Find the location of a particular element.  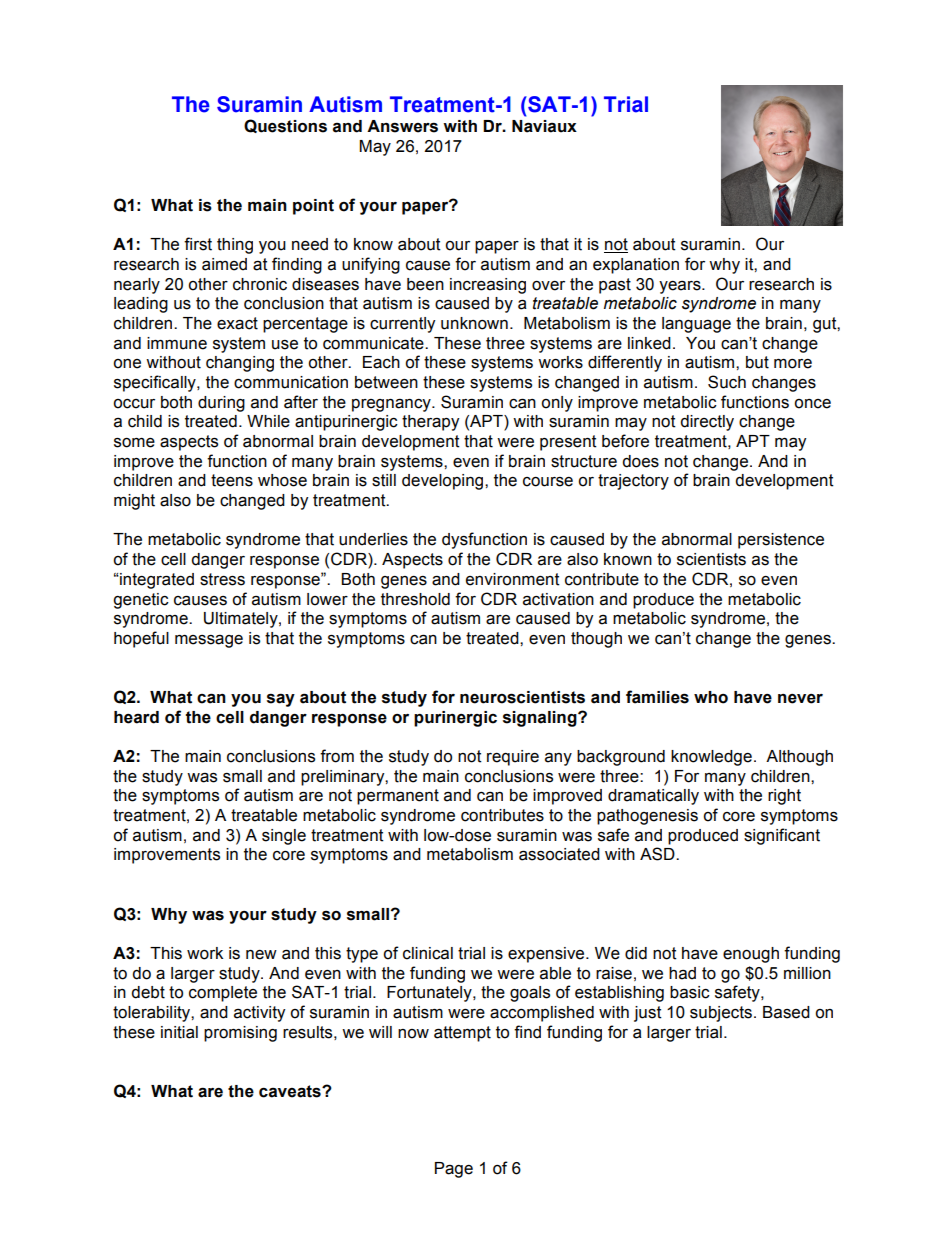

teens is located at coordinates (232, 480).
